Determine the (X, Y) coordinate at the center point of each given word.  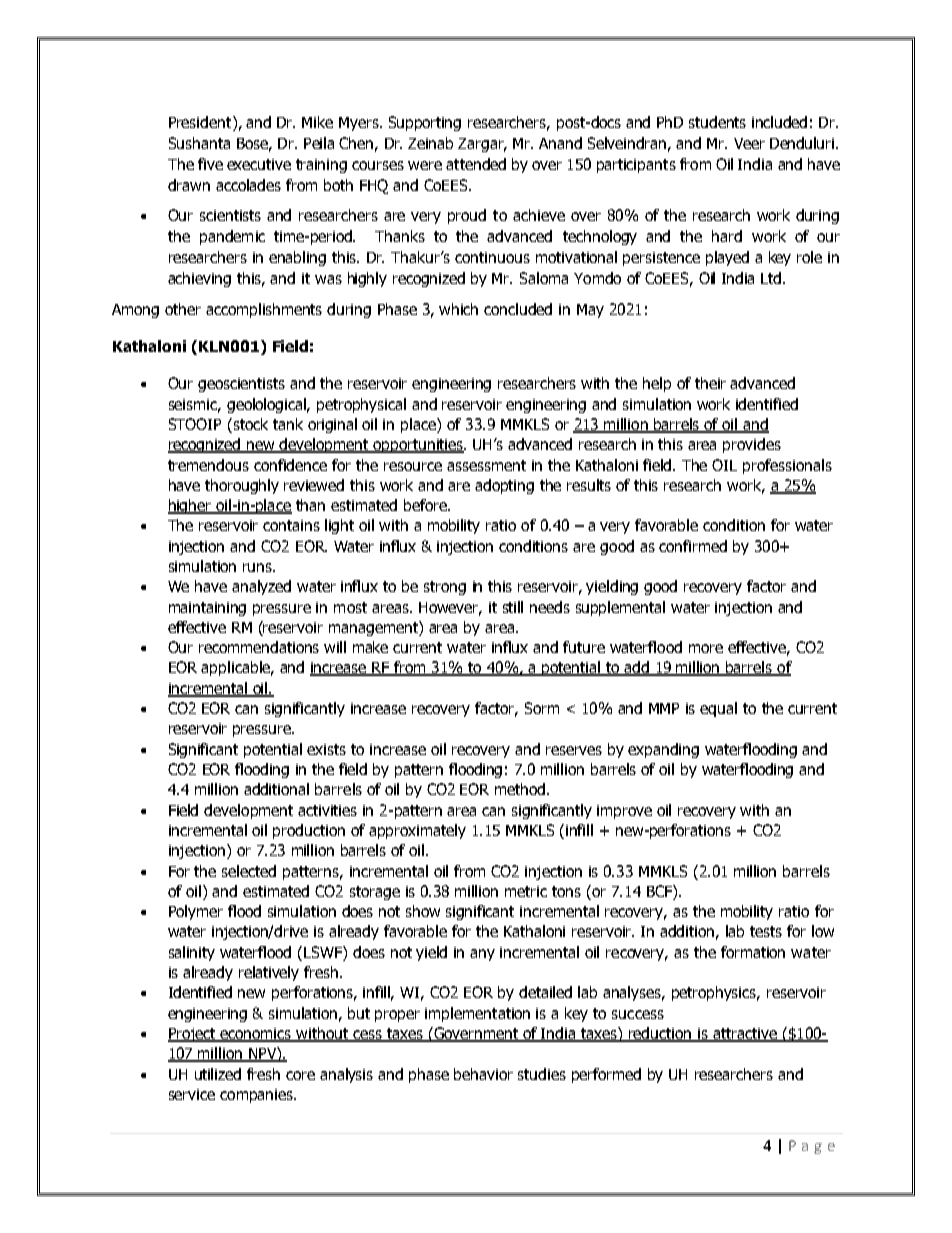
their (710, 383)
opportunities (418, 446)
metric (526, 891)
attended (476, 164)
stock (249, 425)
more (706, 648)
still (513, 607)
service (192, 1094)
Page (812, 1147)
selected (249, 871)
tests (766, 931)
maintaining (207, 609)
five (210, 164)
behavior (483, 1074)
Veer (749, 143)
